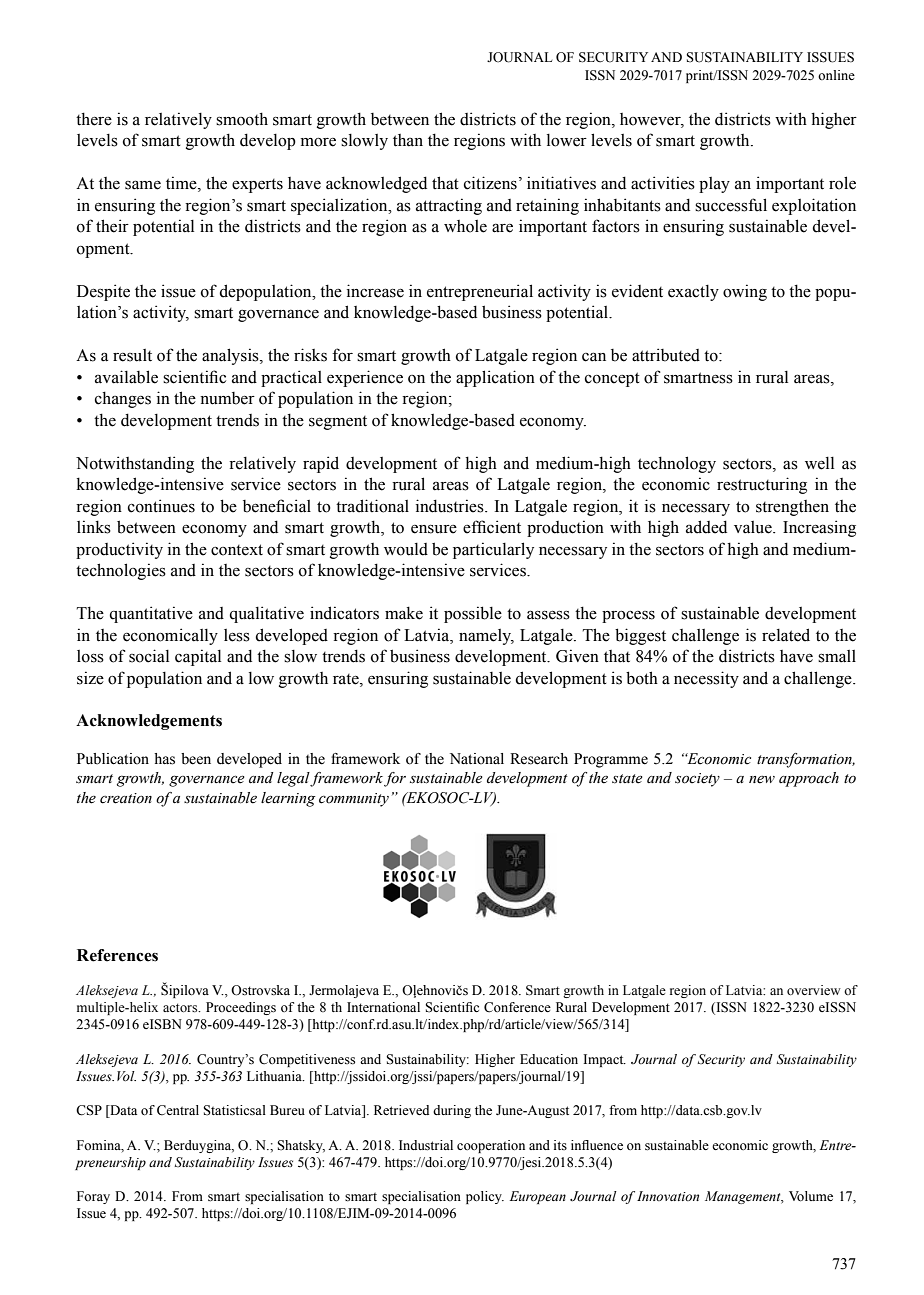  Describe the element at coordinates (198, 657) in the page. I see `capital` at that location.
